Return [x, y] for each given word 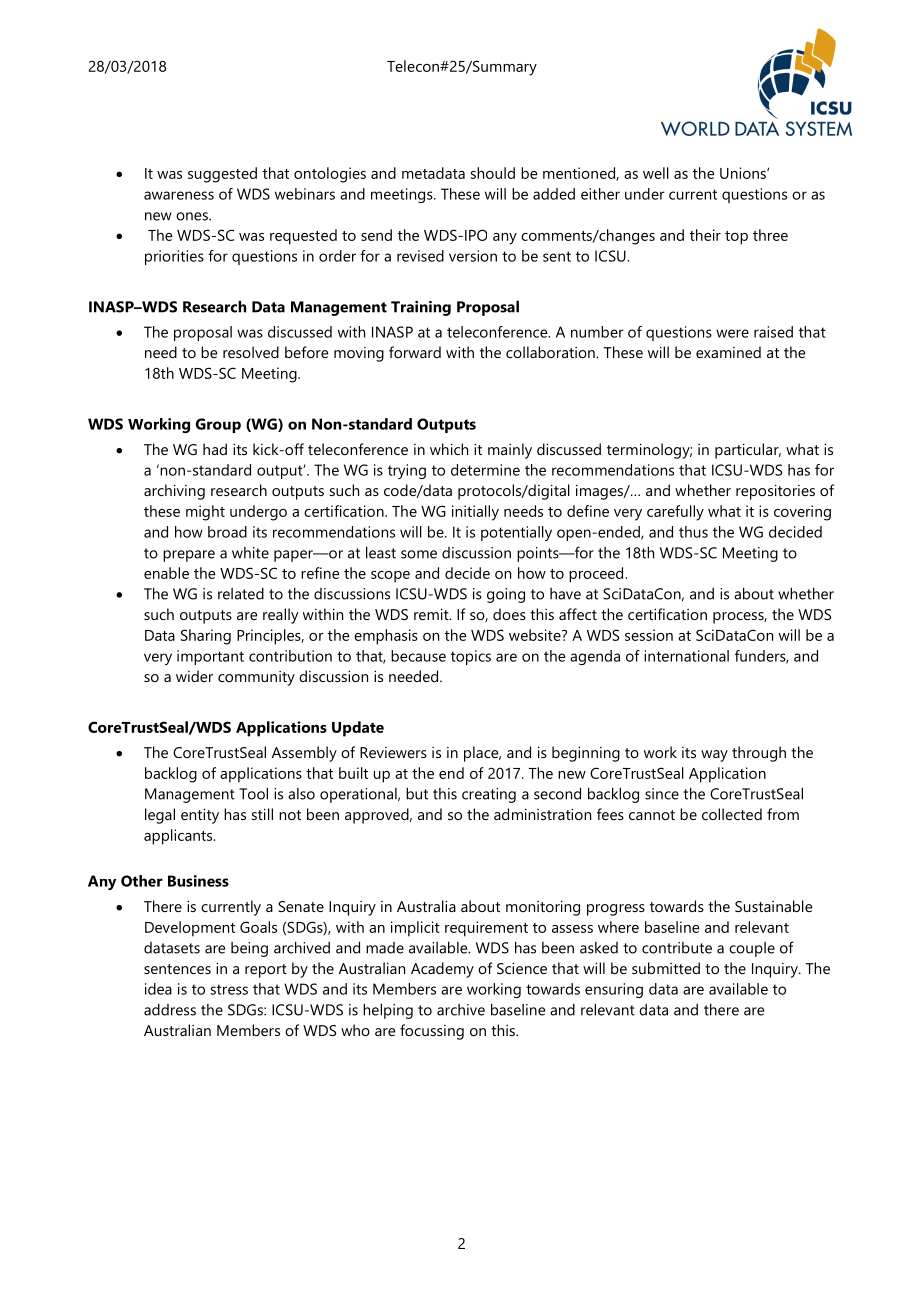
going [506, 595]
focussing [432, 1032]
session [649, 635]
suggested [222, 175]
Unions [744, 173]
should [493, 173]
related [241, 594]
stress [229, 989]
